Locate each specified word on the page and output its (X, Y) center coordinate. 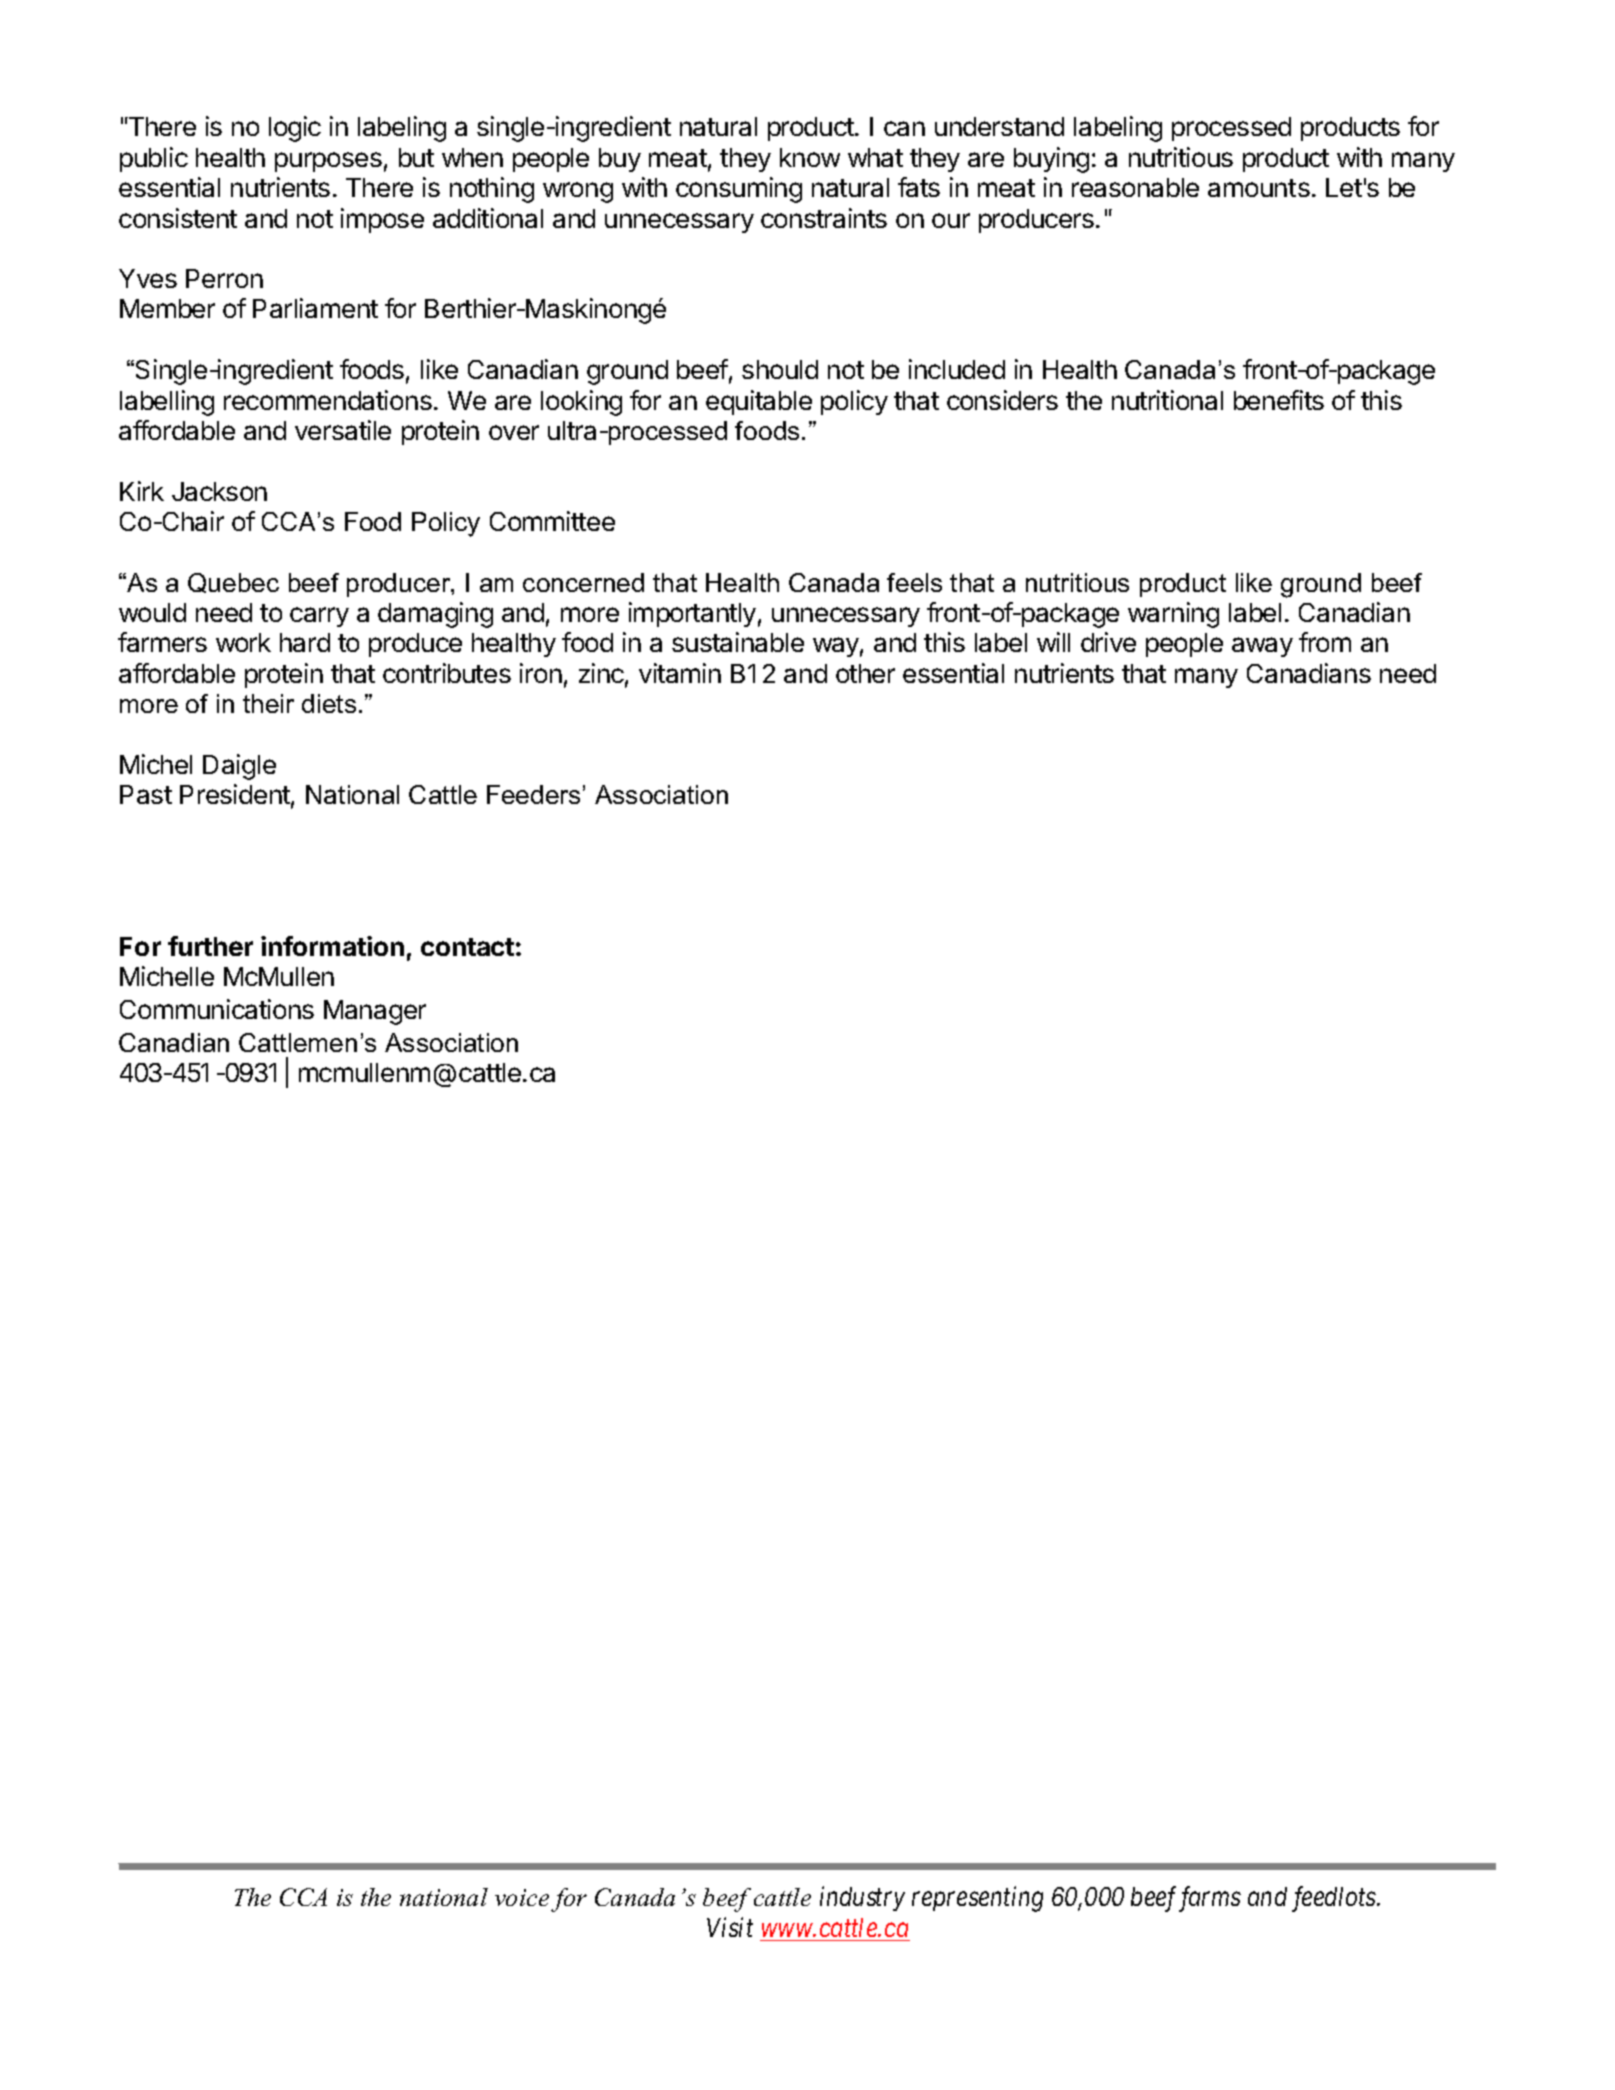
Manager (375, 1012)
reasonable (1135, 187)
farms (1208, 1899)
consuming (739, 190)
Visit (730, 1927)
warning (1173, 615)
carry (319, 617)
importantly (692, 614)
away (1262, 647)
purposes (328, 162)
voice (522, 1897)
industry (862, 1898)
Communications (217, 1009)
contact (467, 947)
